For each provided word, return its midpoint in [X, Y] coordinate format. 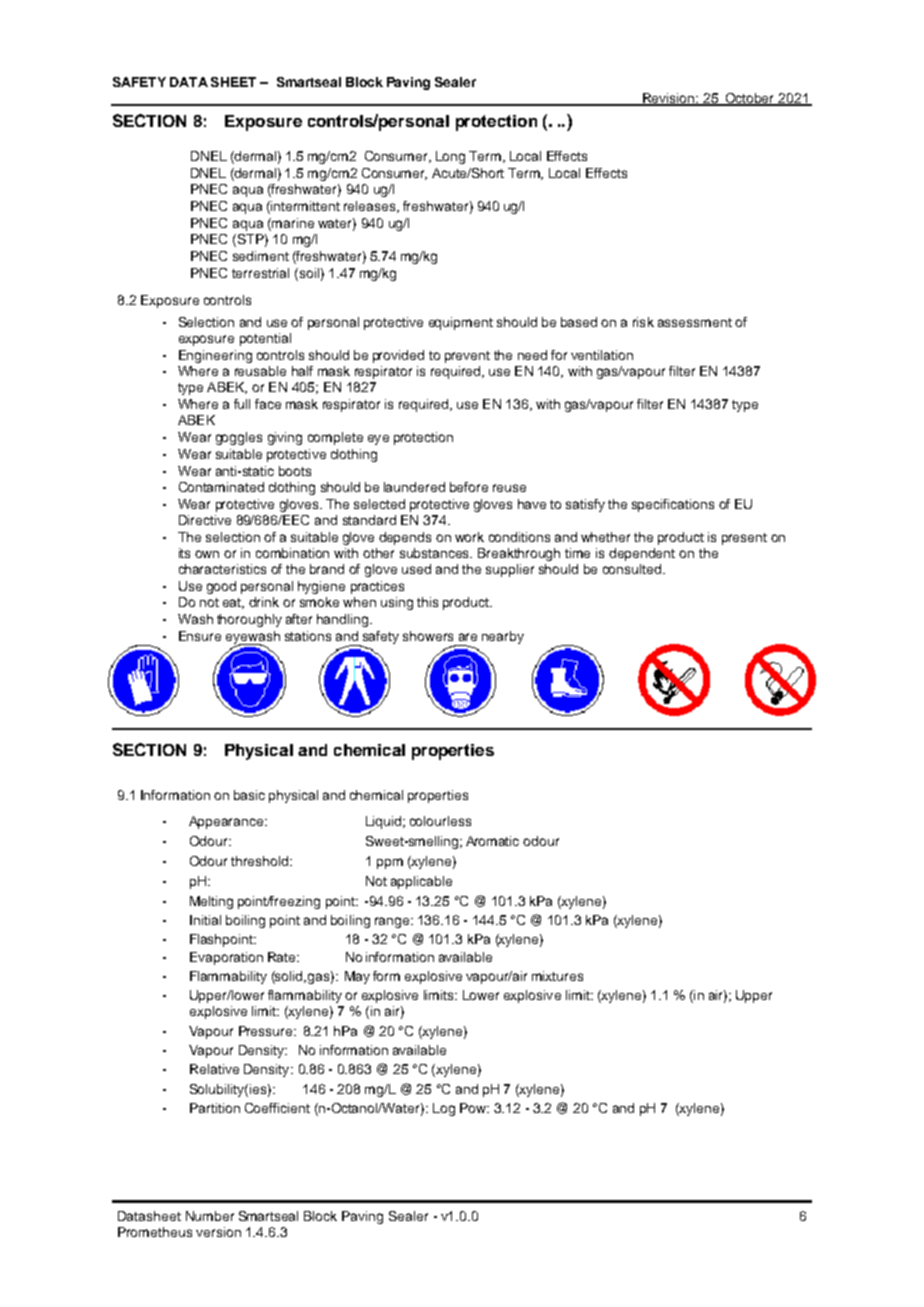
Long [450, 157]
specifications [673, 505]
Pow [474, 1108]
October [750, 99]
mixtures [557, 976]
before [469, 487]
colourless [440, 821]
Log [444, 1109]
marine [292, 223]
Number [210, 1216]
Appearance [227, 822]
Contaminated [221, 487]
